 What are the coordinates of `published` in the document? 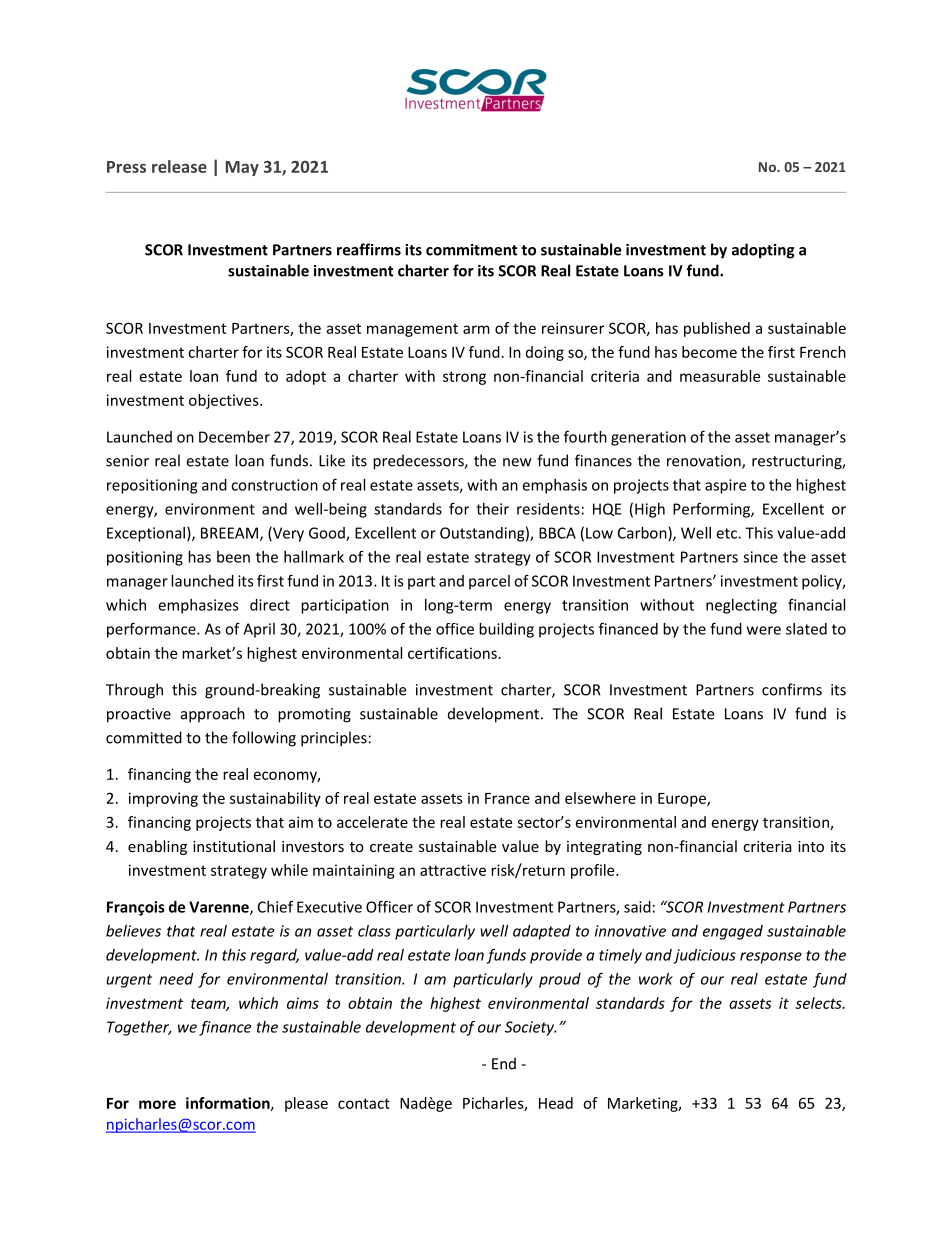 It's located at (717, 329).
